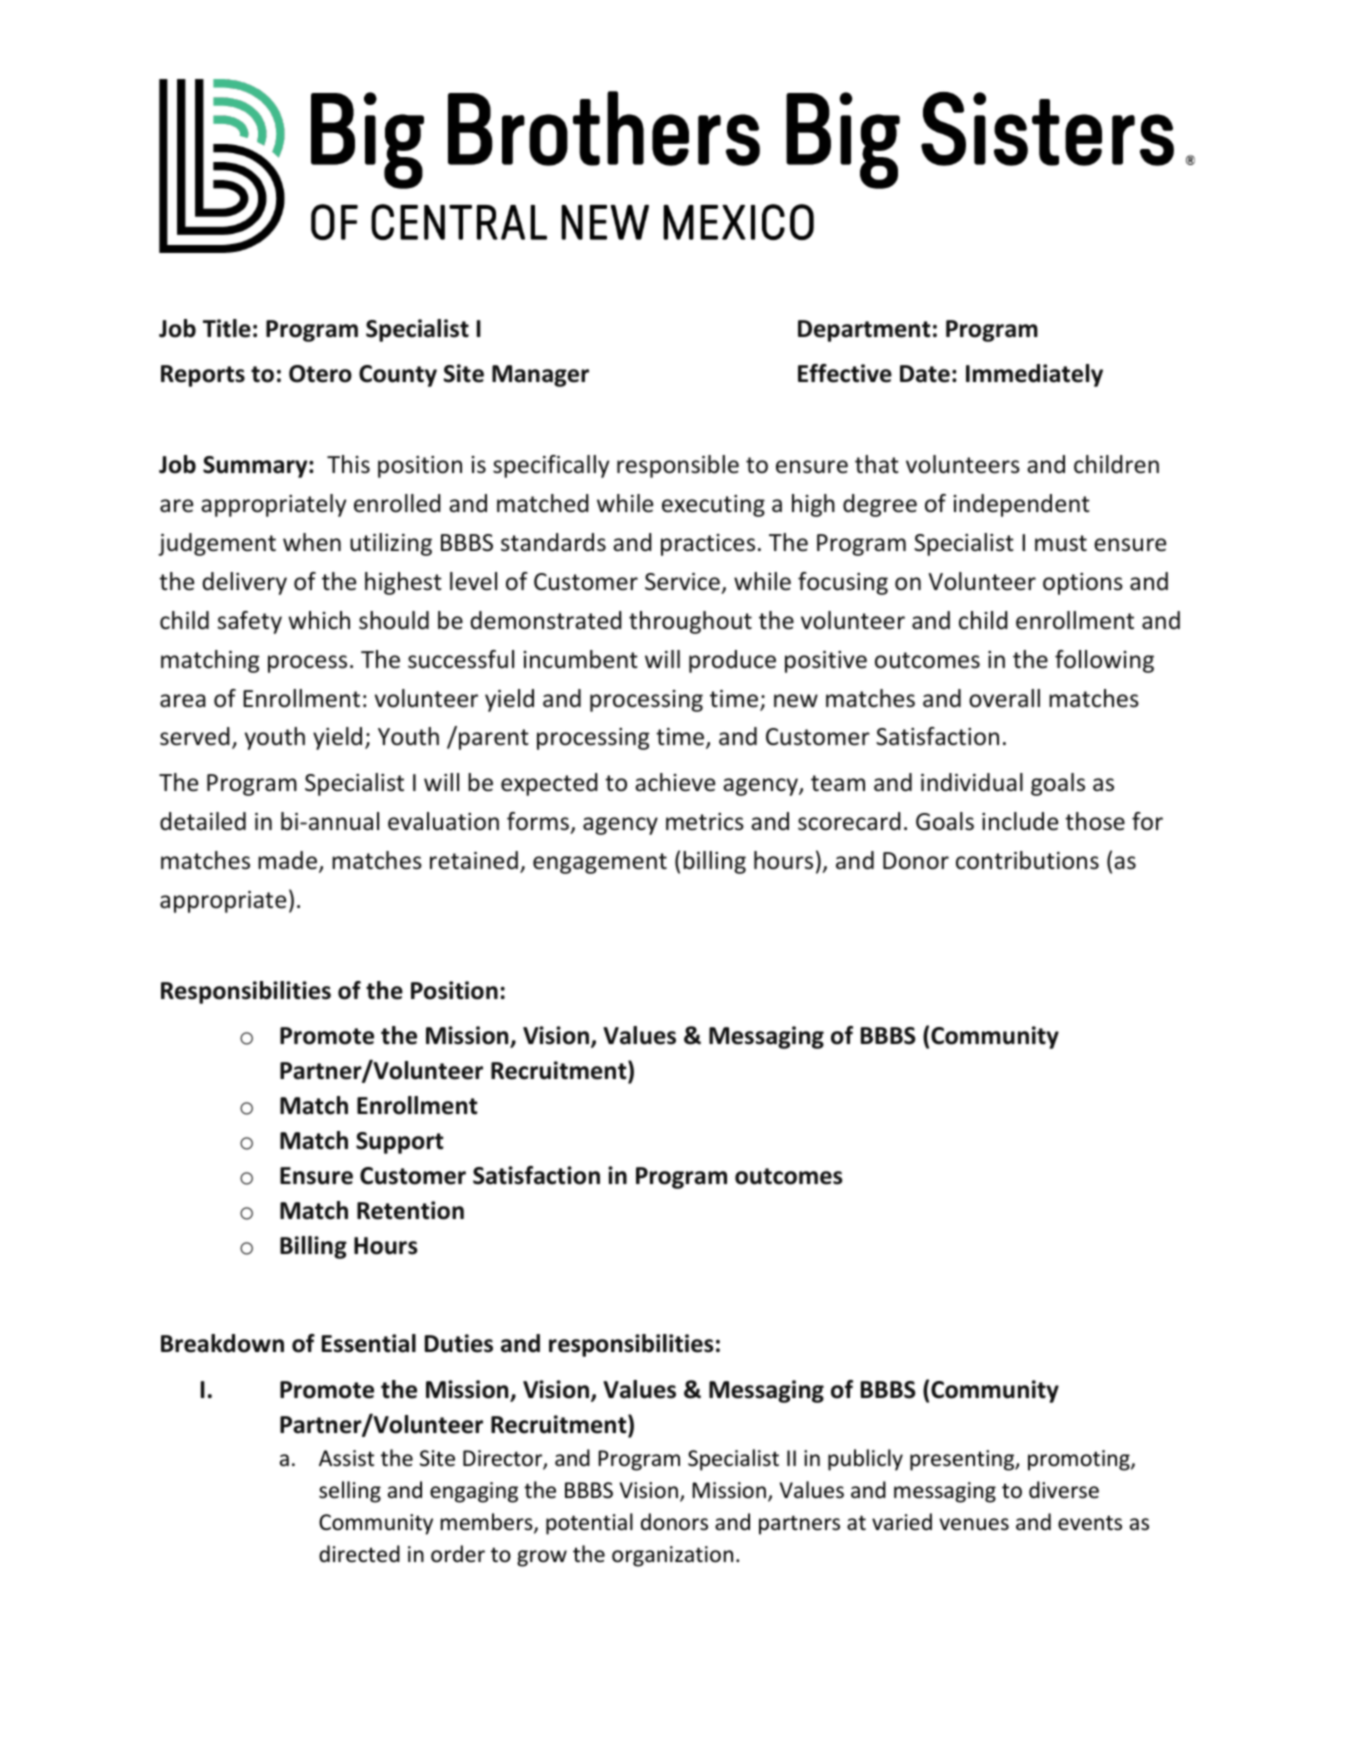 The width and height of the image is (1354, 1752). Describe the element at coordinates (589, 1524) in the image. I see `potential` at that location.
